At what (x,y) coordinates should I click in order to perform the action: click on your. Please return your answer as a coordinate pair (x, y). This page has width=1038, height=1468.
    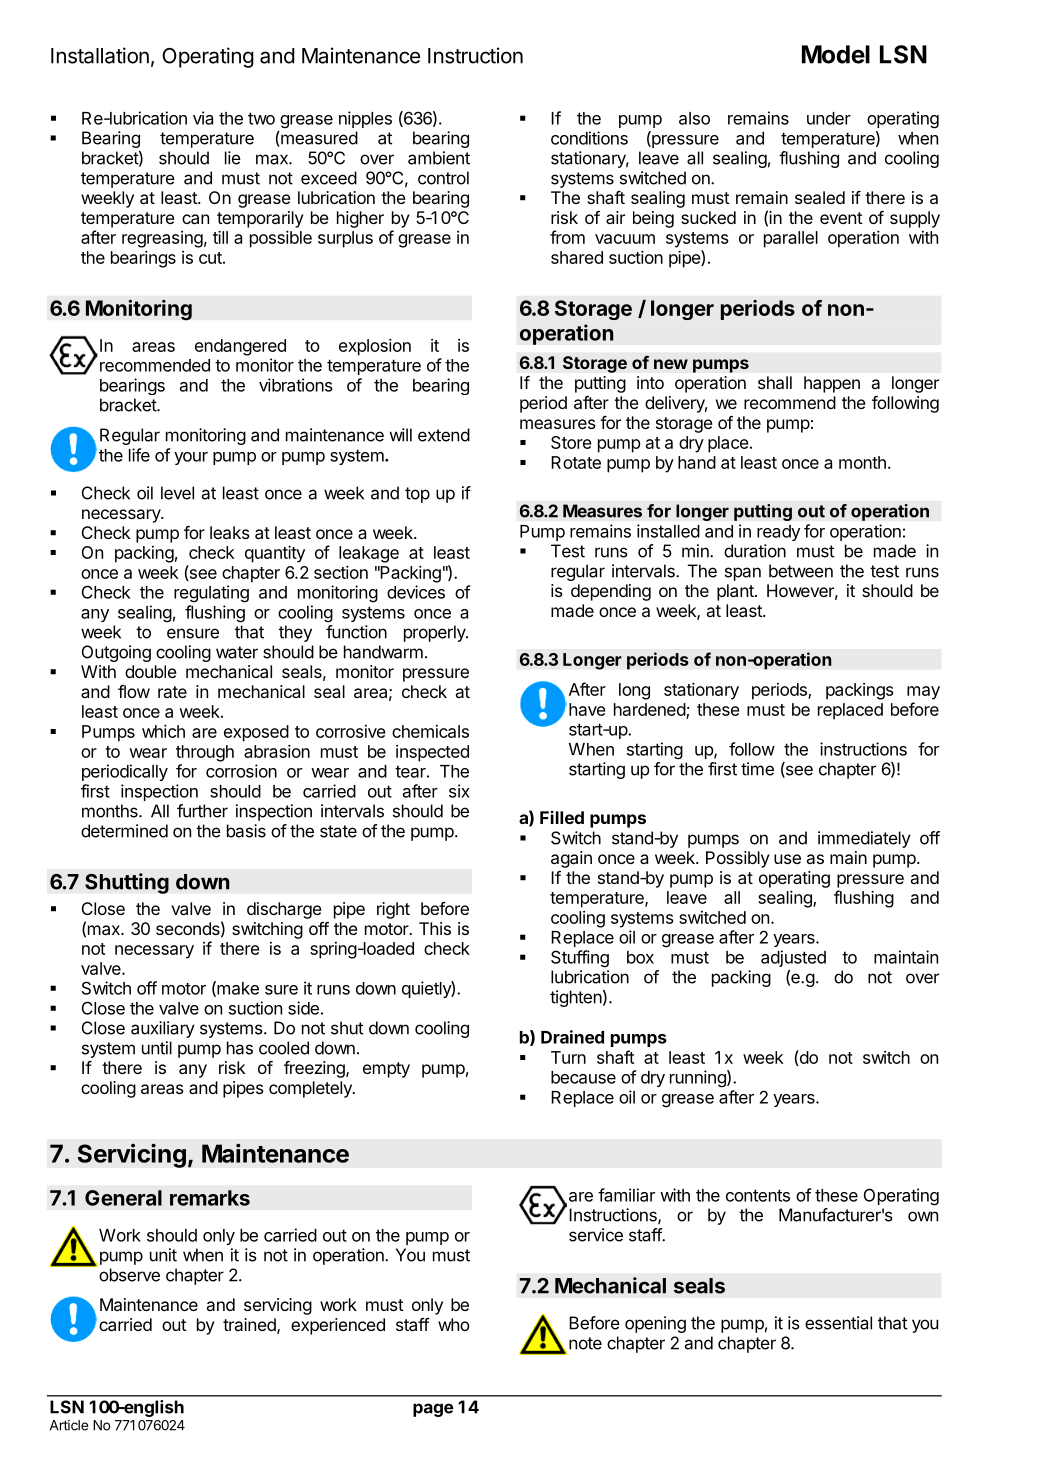
    Looking at the image, I should click on (191, 458).
